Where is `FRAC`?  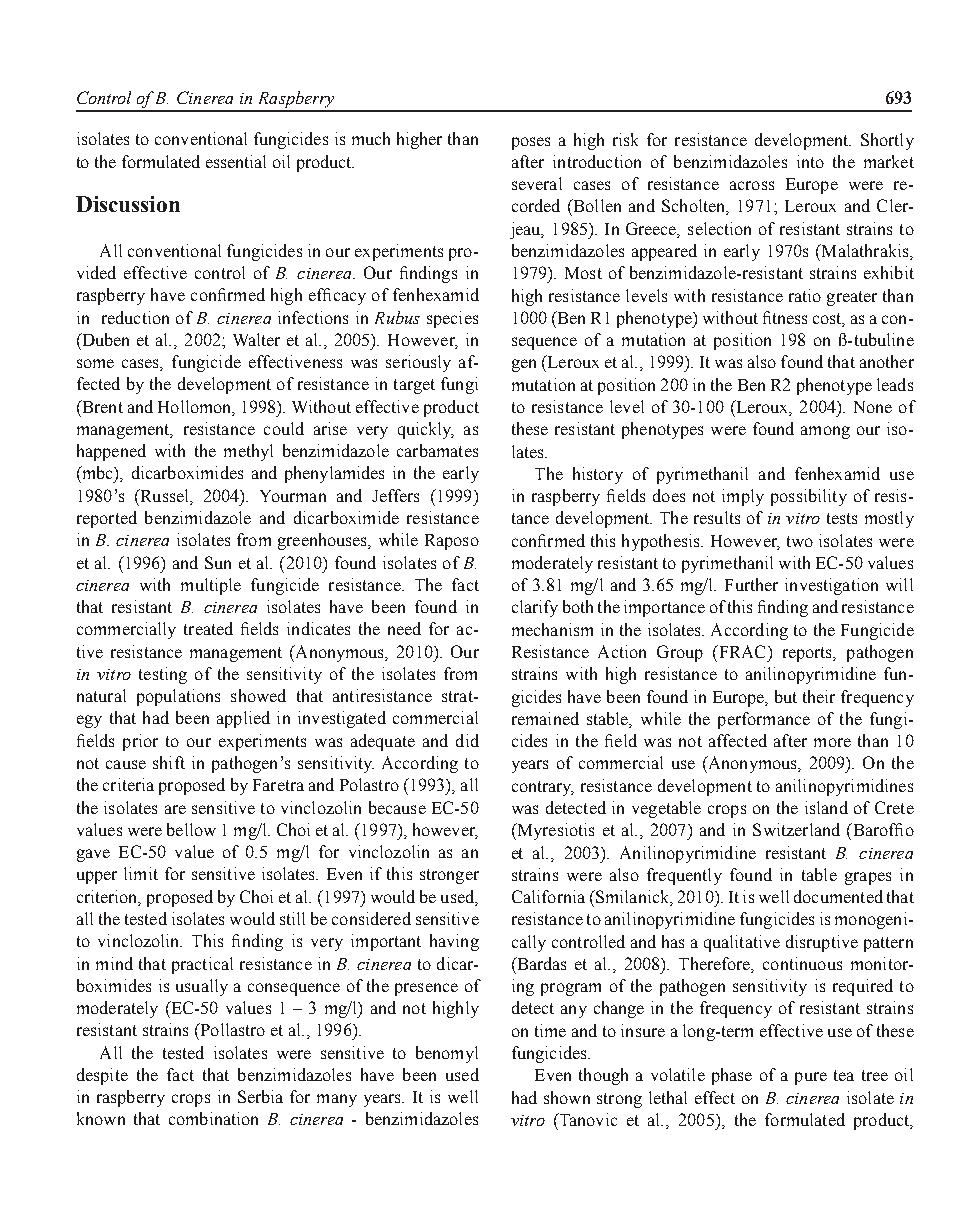 FRAC is located at coordinates (740, 651).
